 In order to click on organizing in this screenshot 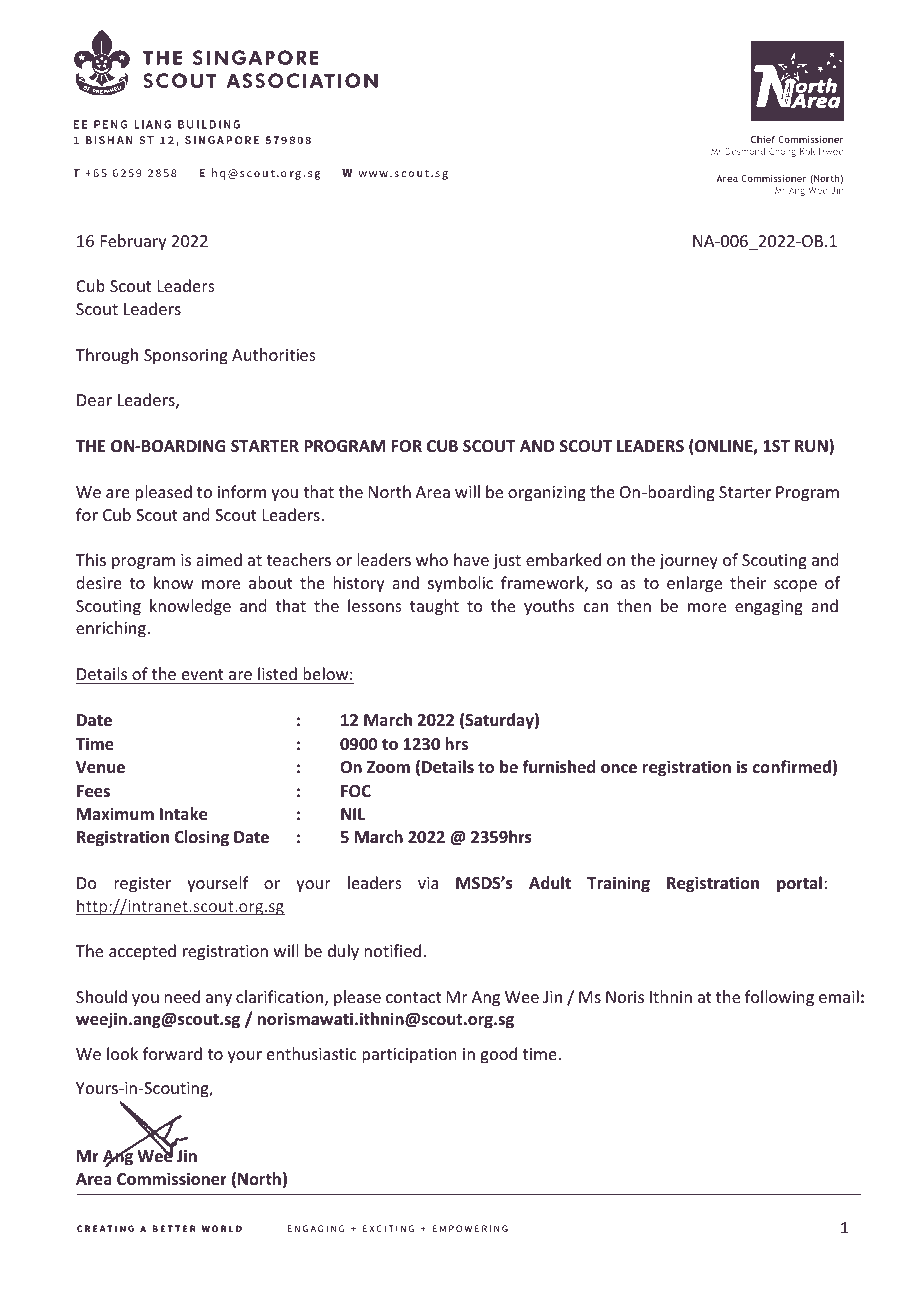, I will do `click(547, 494)`.
